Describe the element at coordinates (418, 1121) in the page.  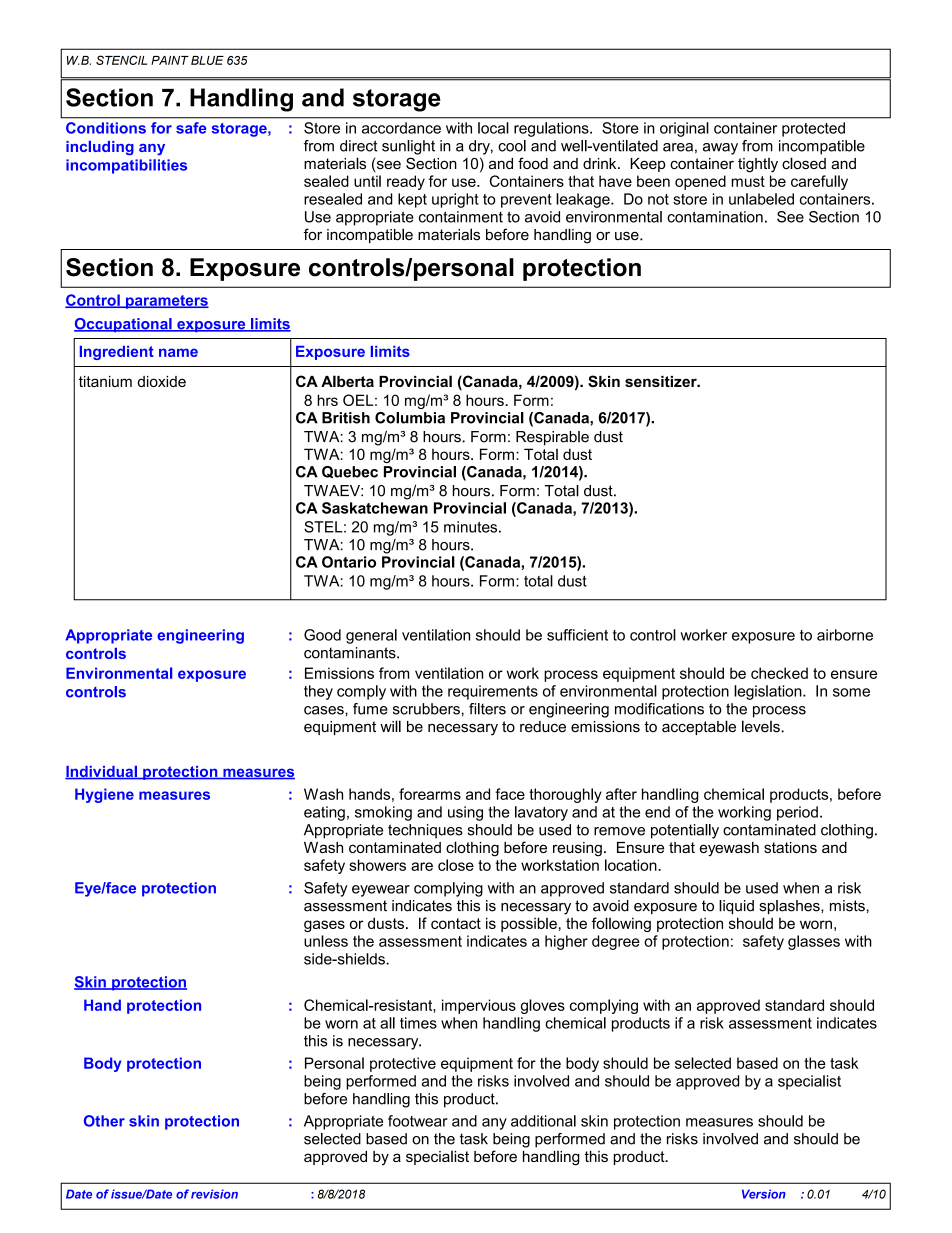
I see `footwear` at that location.
